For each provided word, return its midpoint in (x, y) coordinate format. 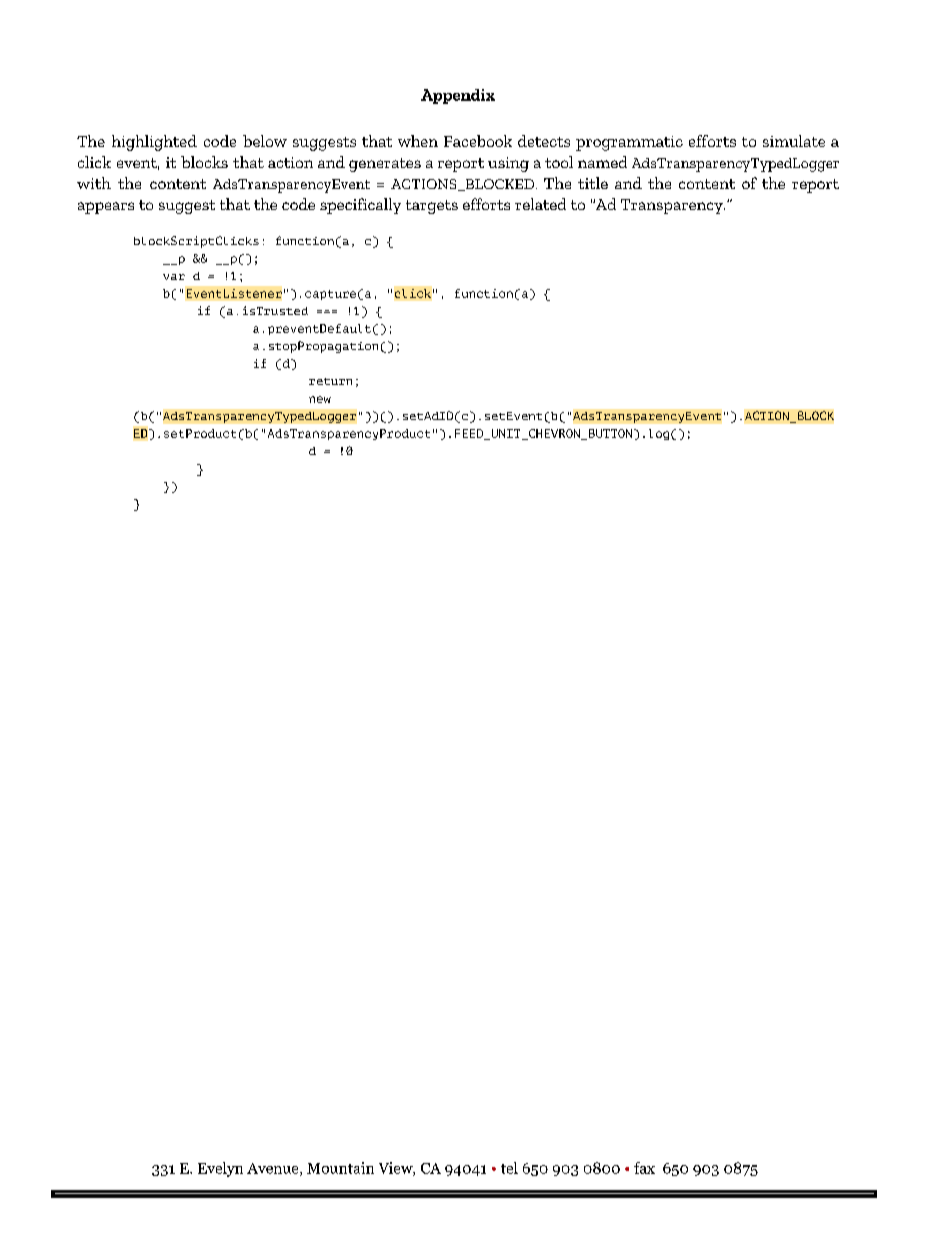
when (418, 141)
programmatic (629, 143)
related (540, 204)
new (320, 399)
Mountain (340, 1168)
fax (644, 1168)
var (174, 277)
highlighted (154, 143)
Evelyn (220, 1169)
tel (509, 1168)
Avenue (274, 1169)
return (330, 381)
